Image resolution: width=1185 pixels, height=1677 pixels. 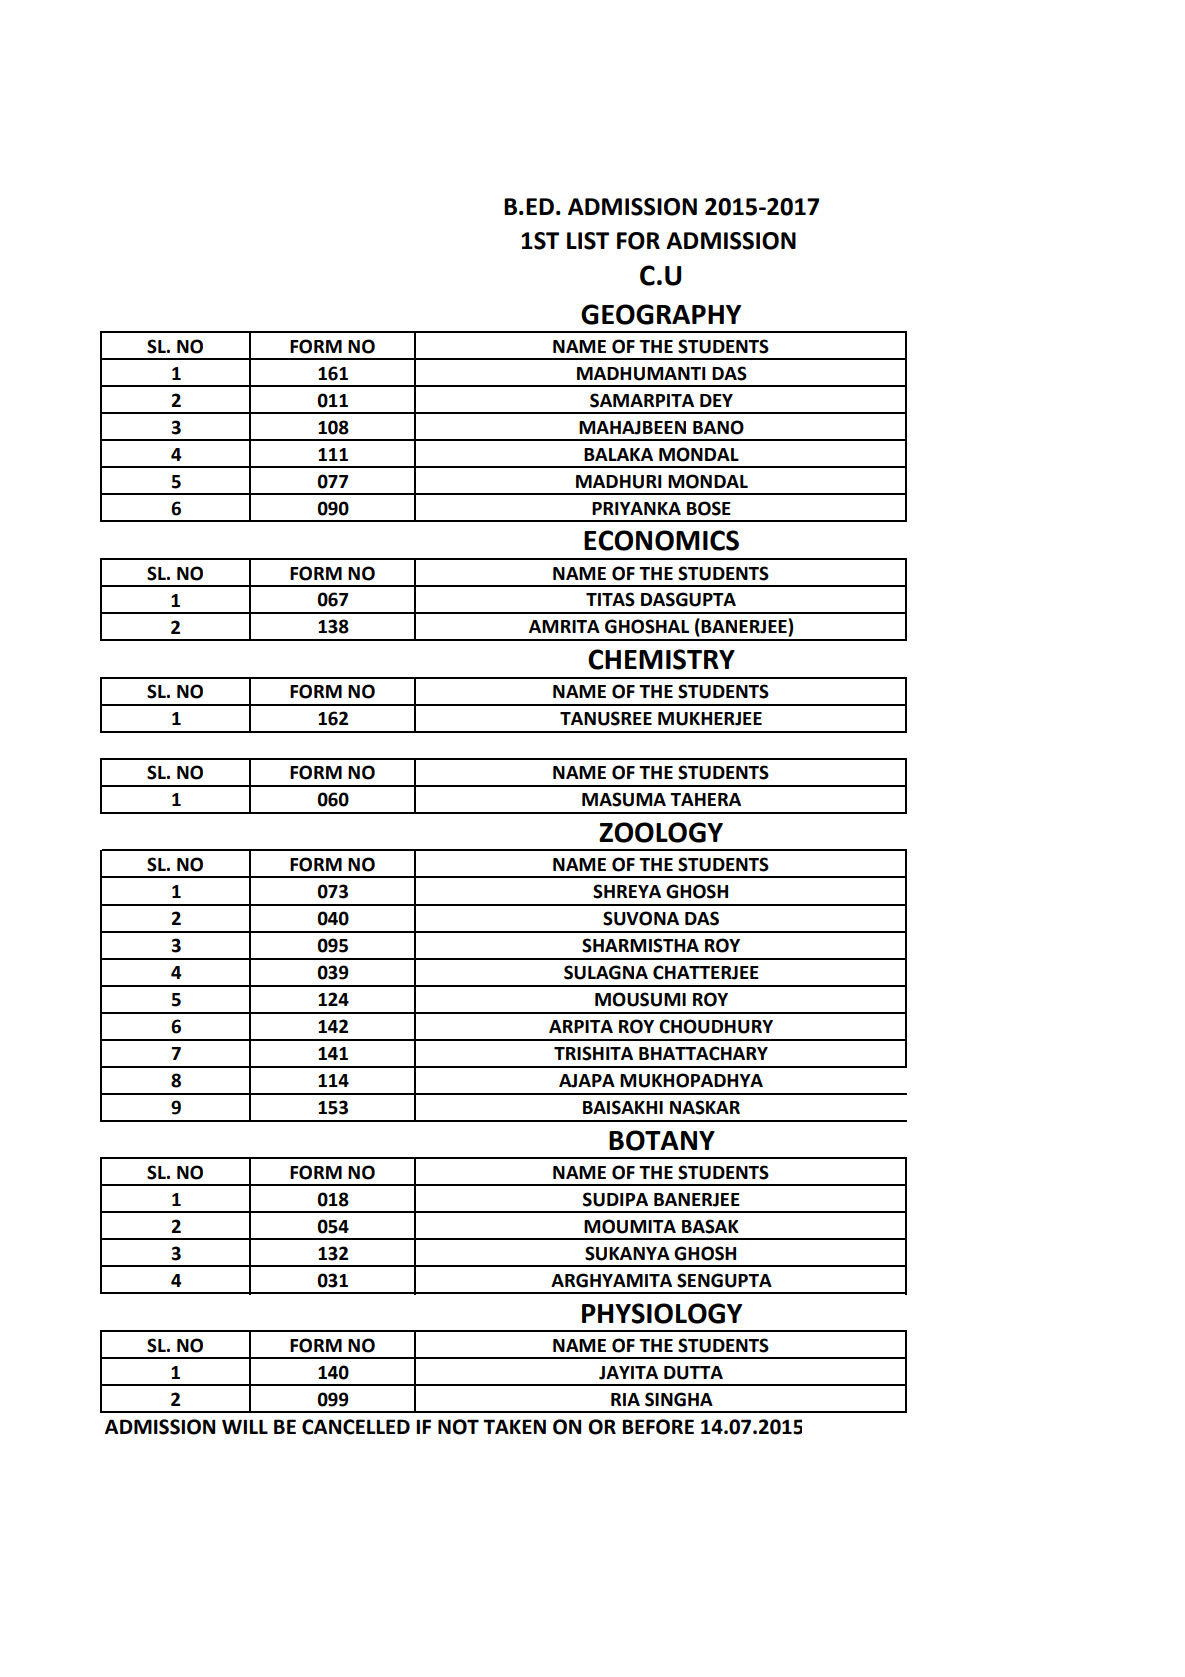 I want to click on GEOGRAPHY, so click(x=661, y=314).
